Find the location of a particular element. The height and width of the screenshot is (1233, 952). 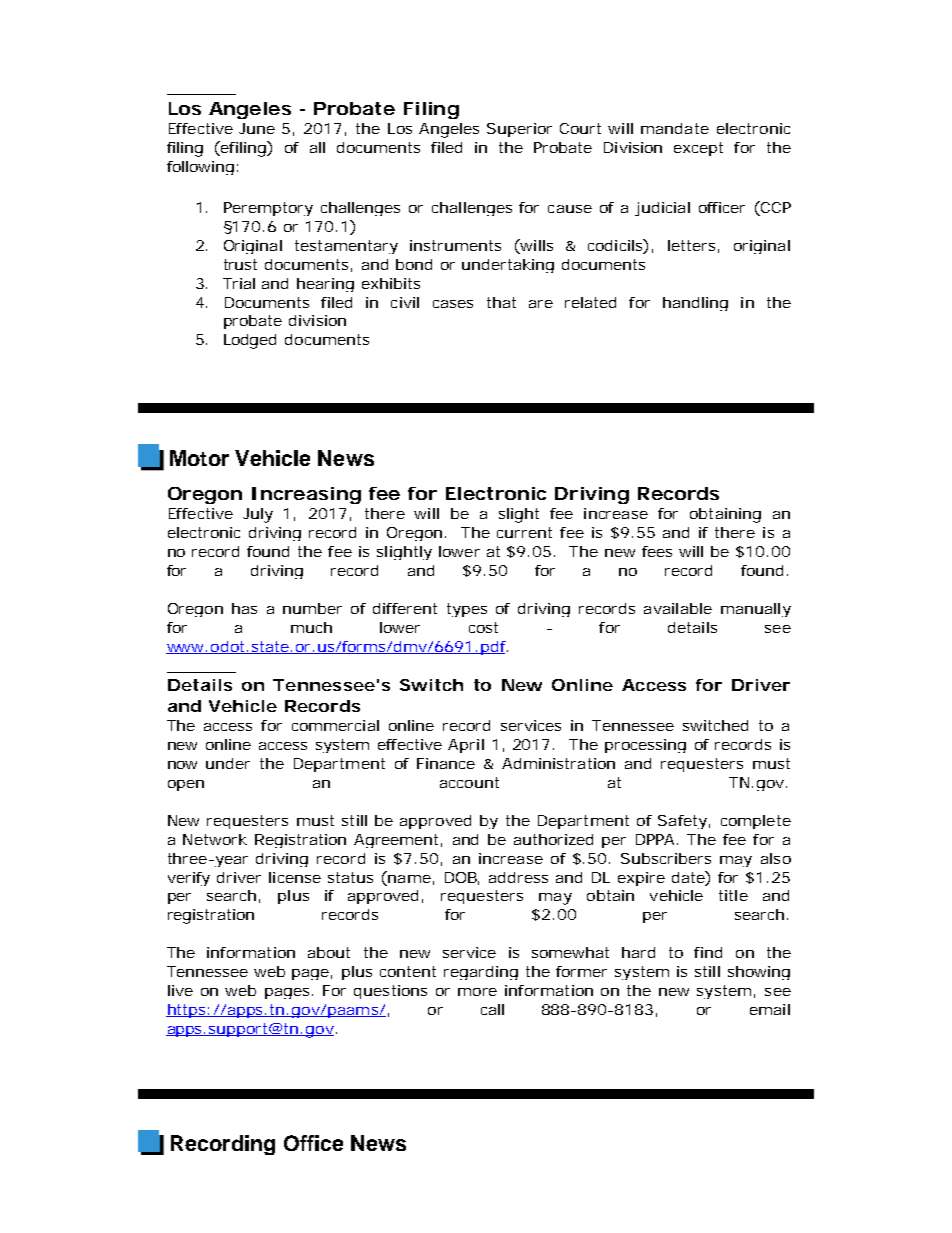

July is located at coordinates (258, 515).
